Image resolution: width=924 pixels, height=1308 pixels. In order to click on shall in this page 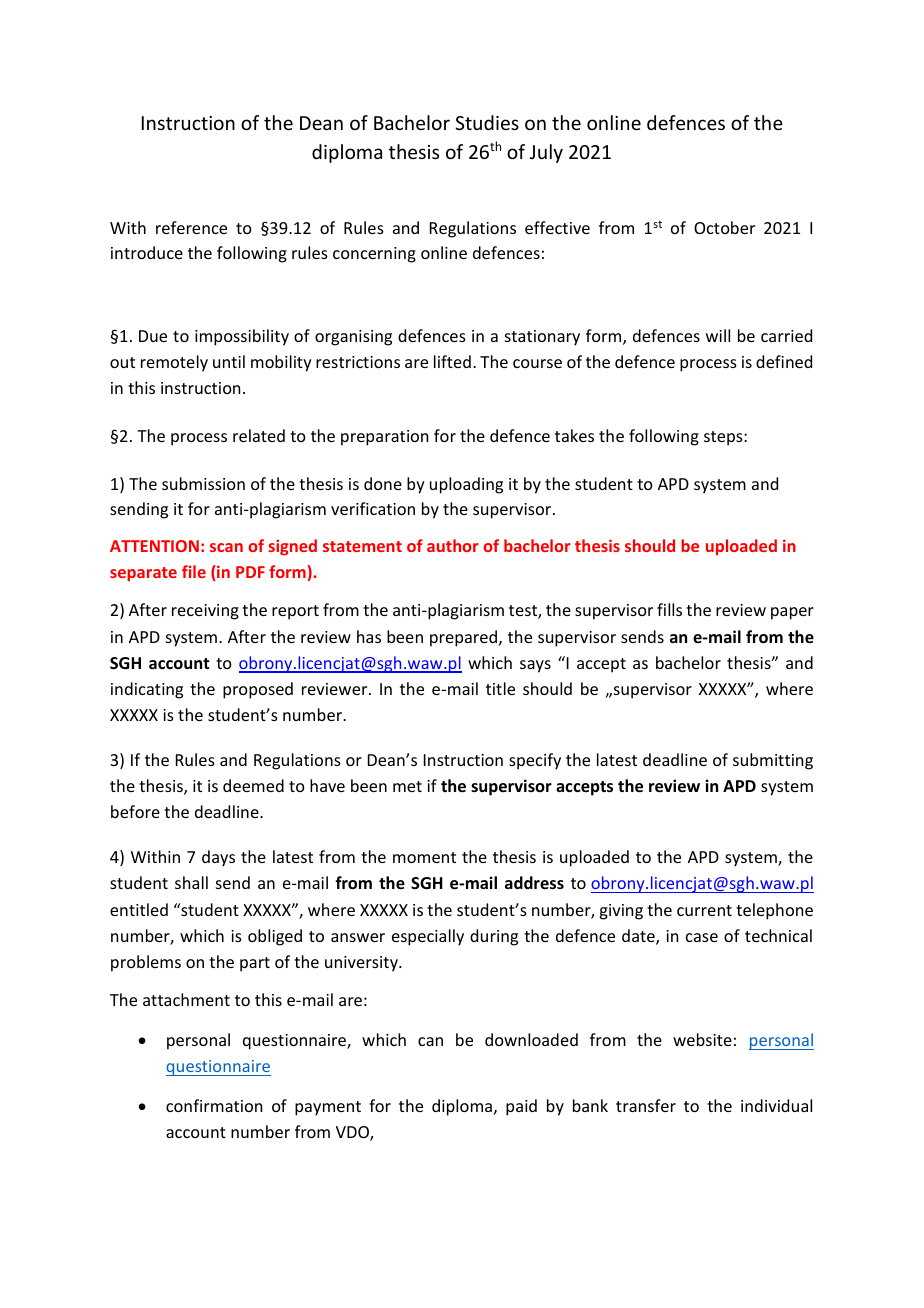, I will do `click(191, 882)`.
